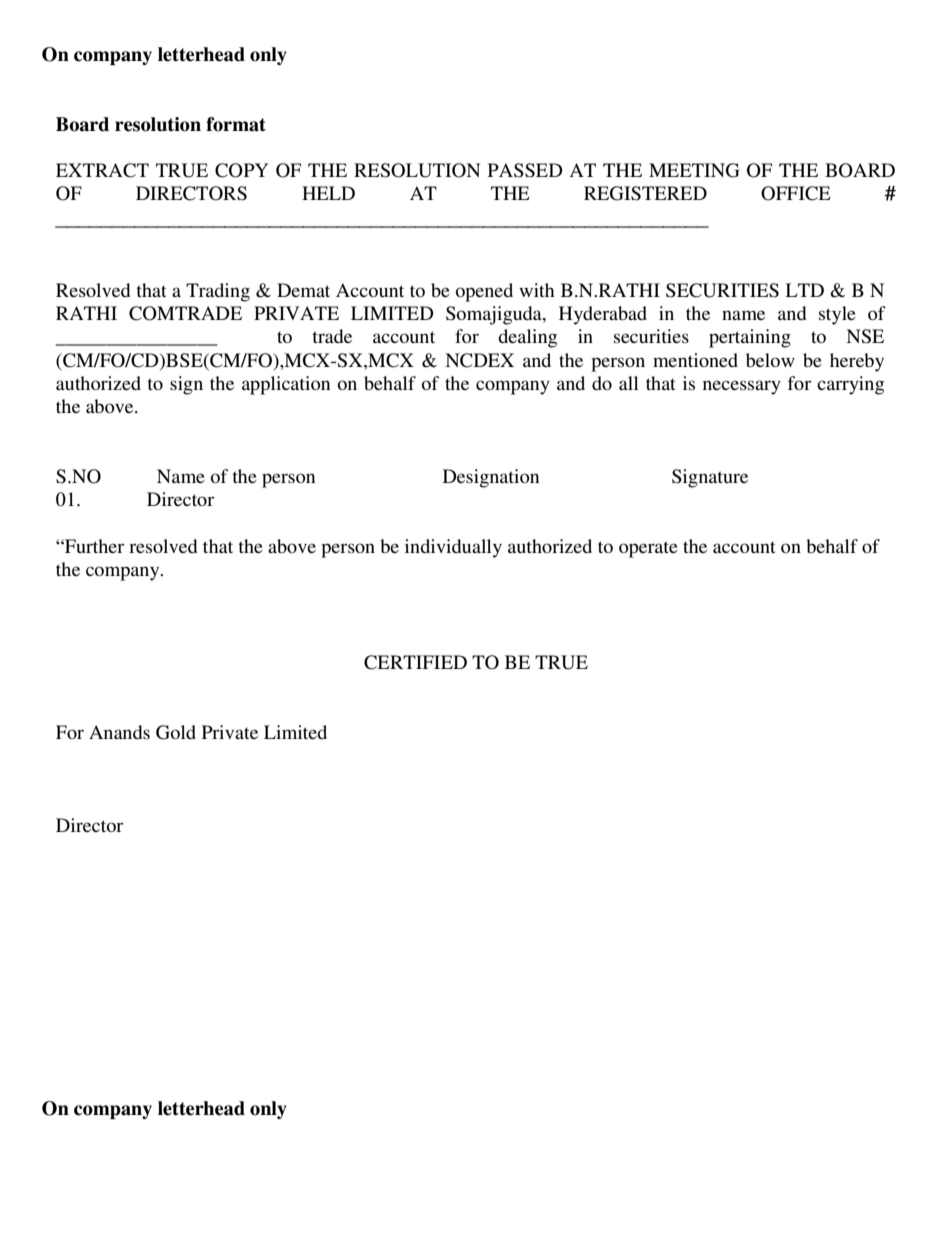 This screenshot has height=1233, width=952. I want to click on Trading, so click(218, 292).
